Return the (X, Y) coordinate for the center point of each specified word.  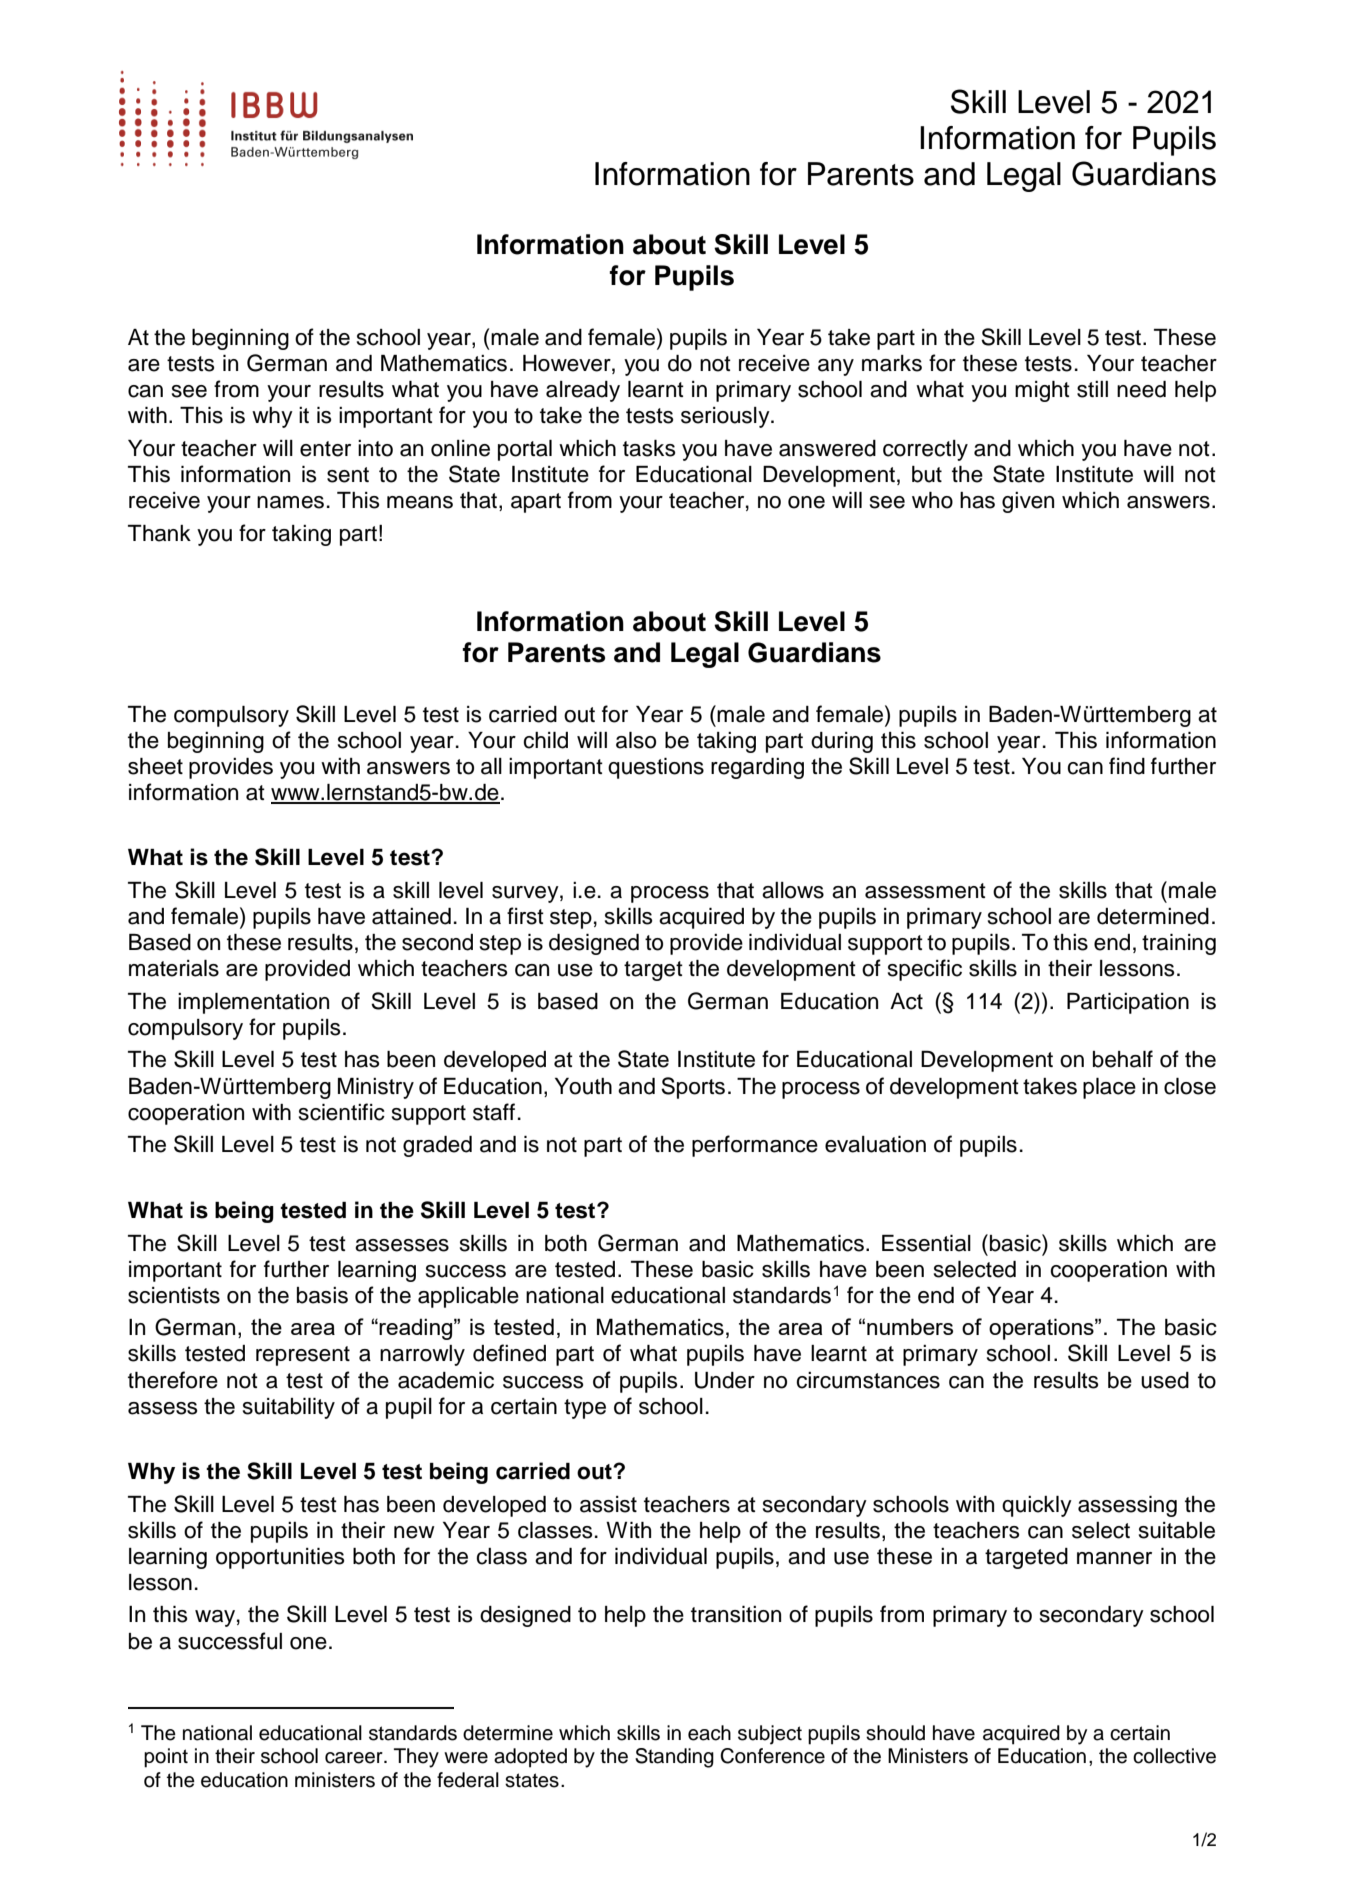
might (1042, 391)
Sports (693, 1088)
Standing (674, 1758)
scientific (342, 1112)
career (355, 1758)
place (1109, 1088)
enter (325, 449)
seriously (726, 417)
